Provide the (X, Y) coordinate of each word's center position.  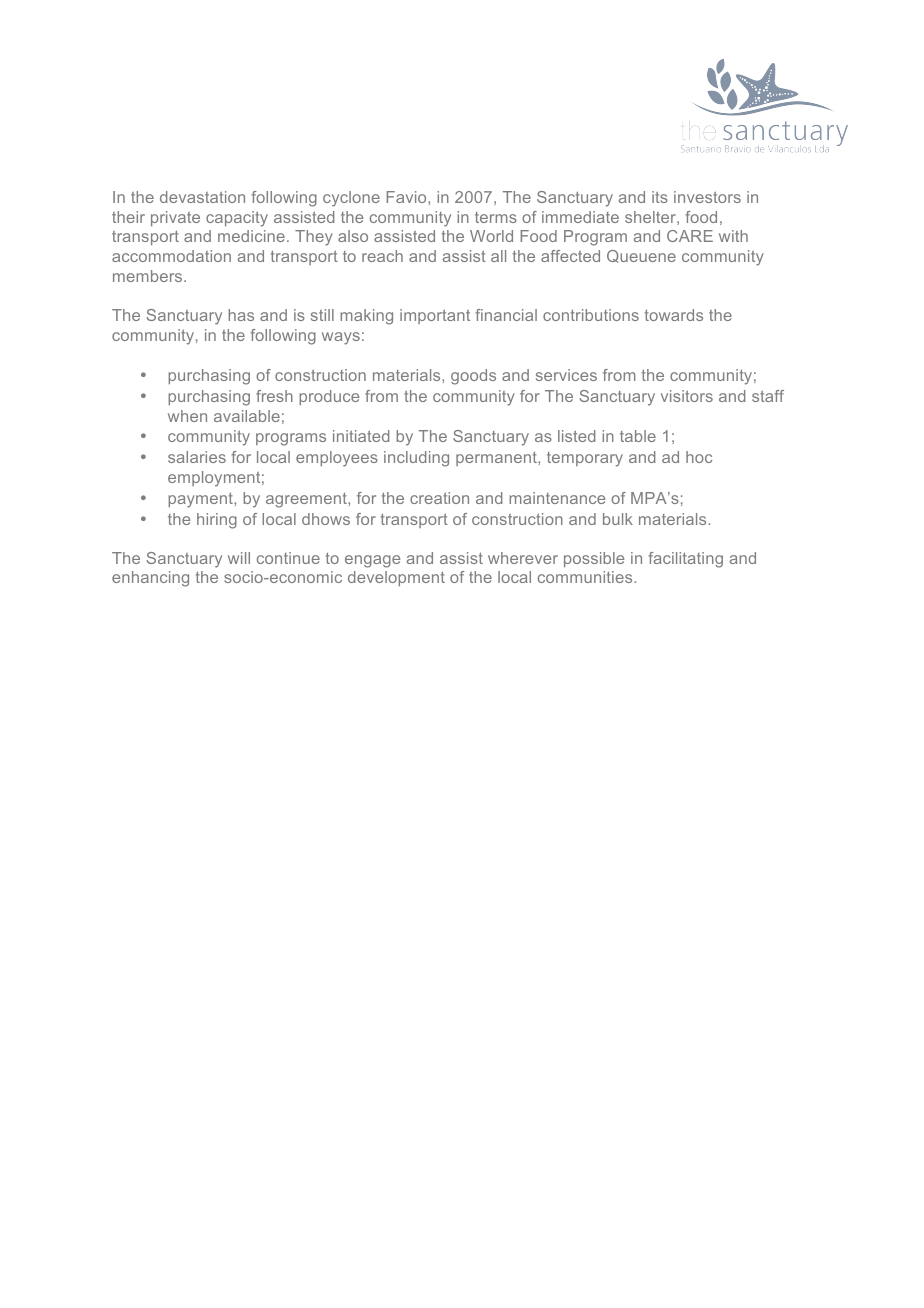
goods (473, 377)
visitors (687, 396)
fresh (274, 396)
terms (496, 217)
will (239, 558)
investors (707, 197)
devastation (202, 197)
